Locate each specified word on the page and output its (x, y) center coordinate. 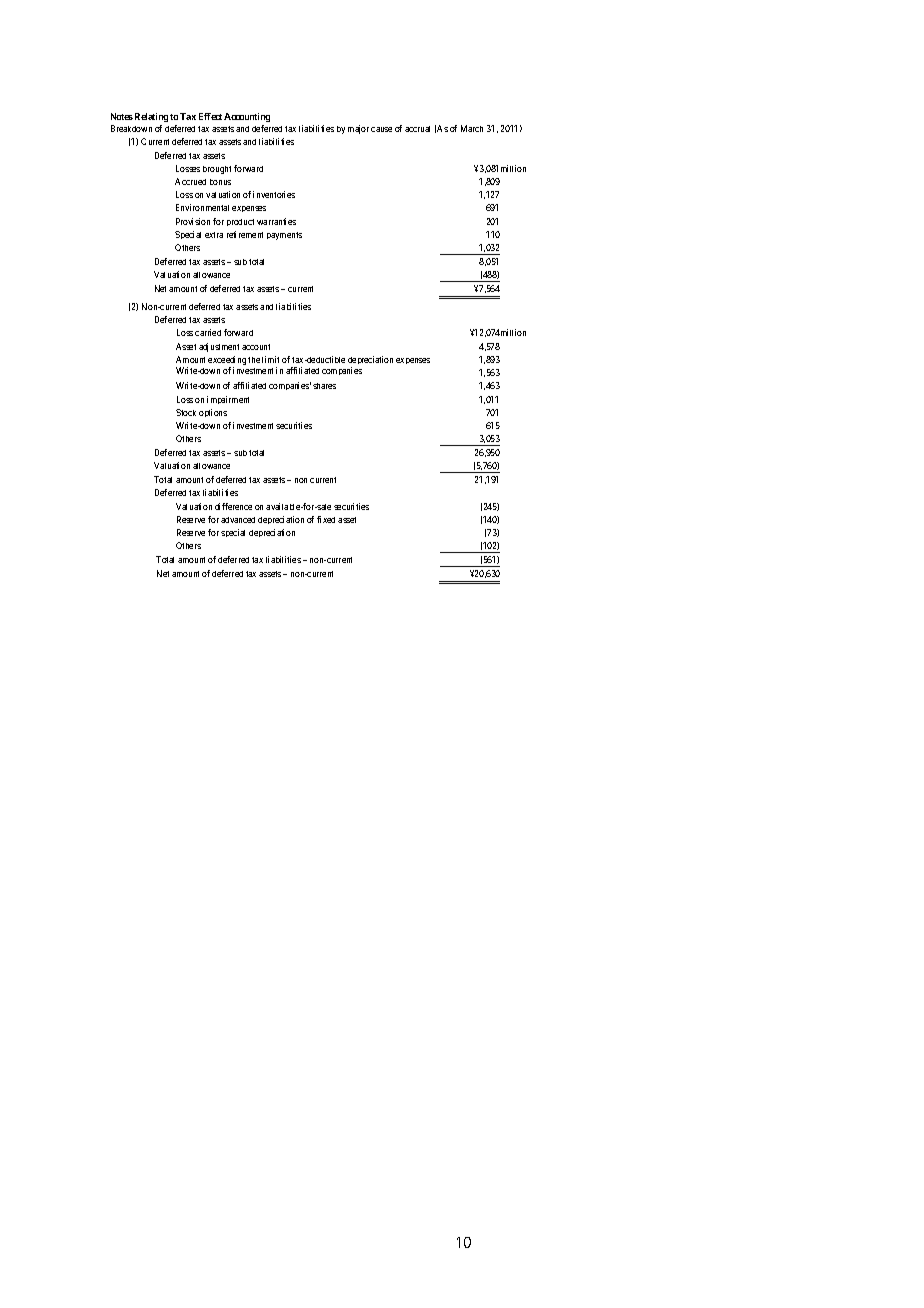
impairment (228, 400)
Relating (151, 117)
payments (284, 236)
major (358, 129)
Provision (193, 221)
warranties (276, 221)
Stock (186, 412)
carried (208, 332)
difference (233, 506)
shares (324, 386)
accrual (417, 129)
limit (270, 359)
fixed (326, 519)
